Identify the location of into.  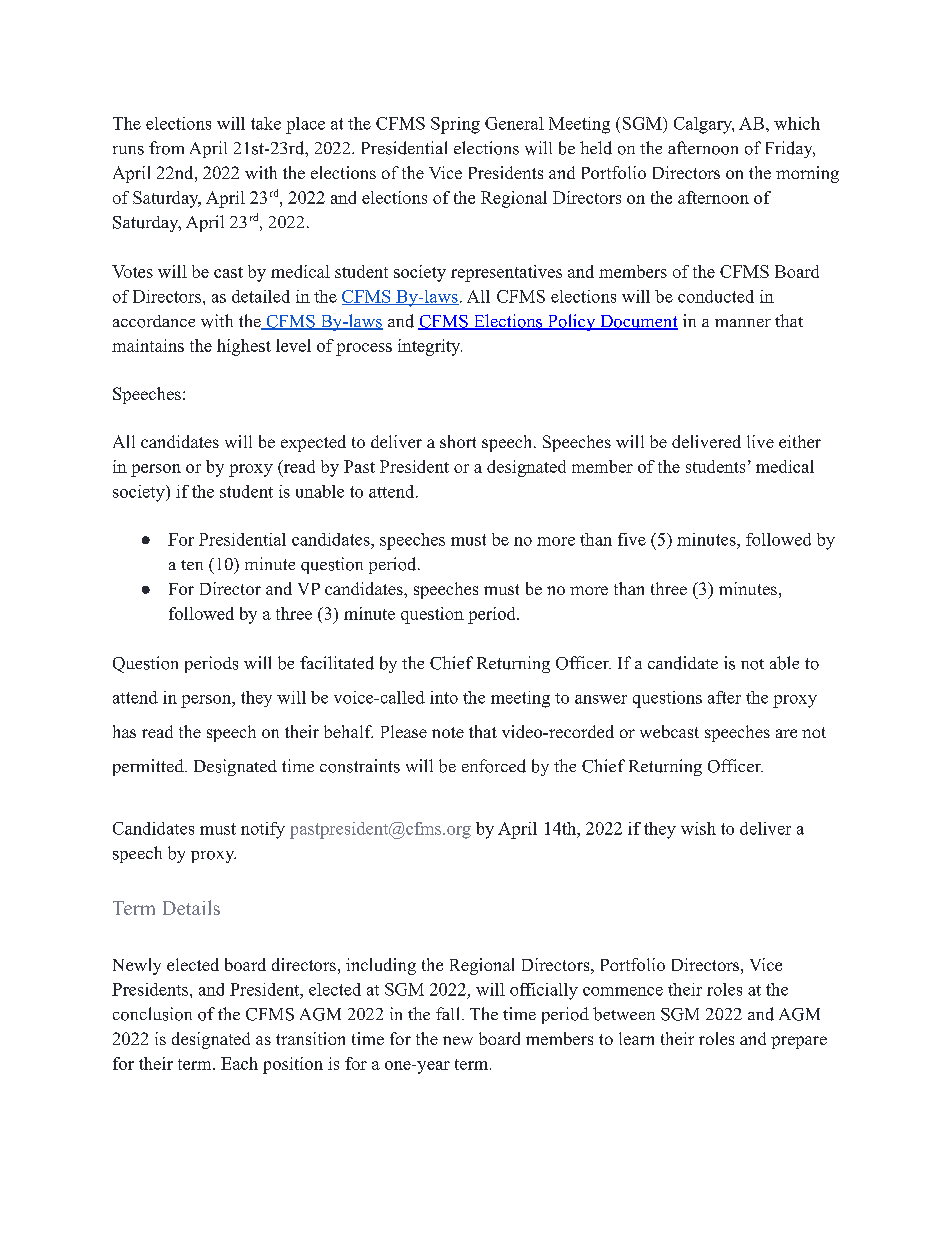
(444, 697).
